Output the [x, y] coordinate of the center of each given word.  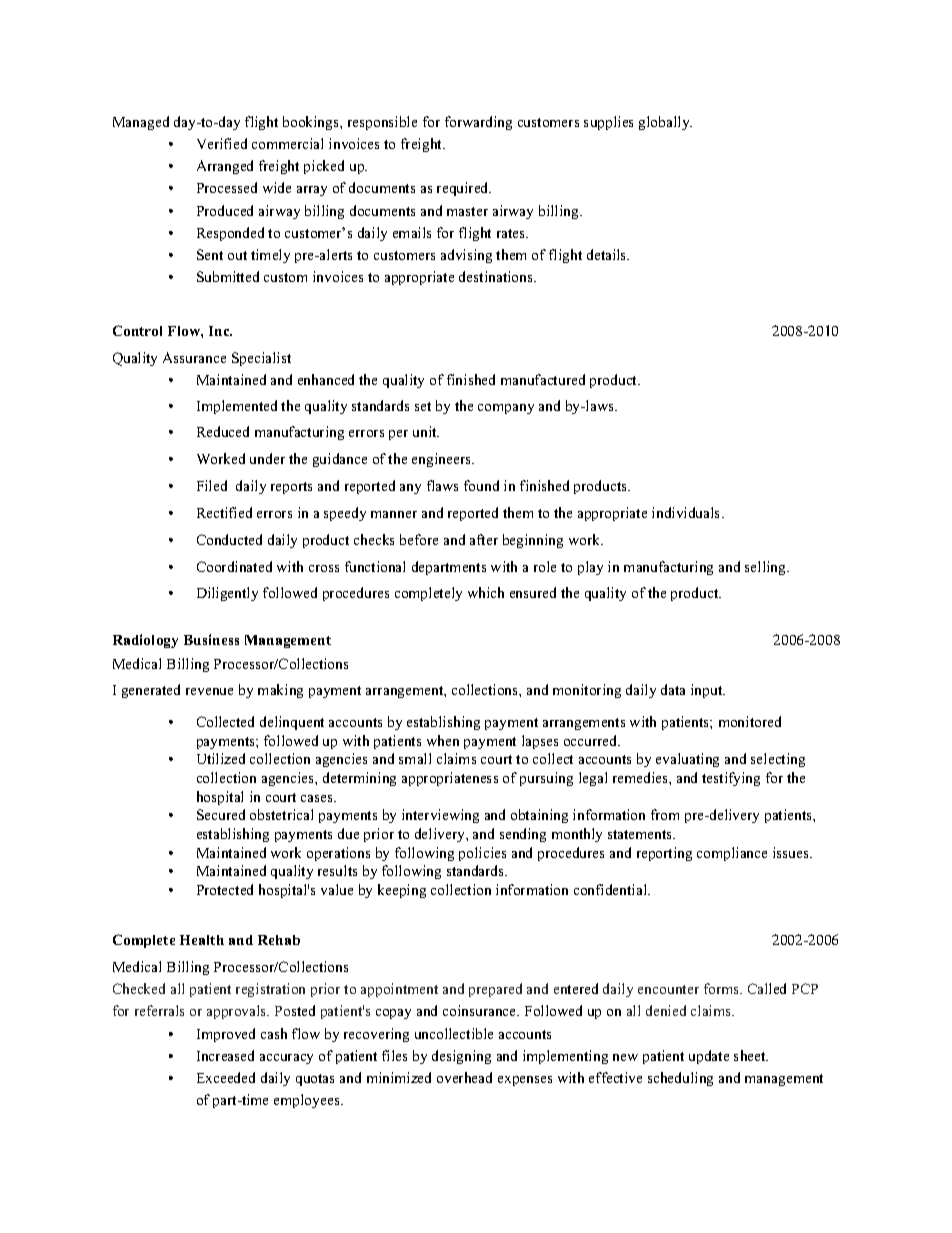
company [506, 409]
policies [482, 854]
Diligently [227, 594]
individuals [687, 512]
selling [766, 568]
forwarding [478, 123]
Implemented [237, 407]
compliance [732, 854]
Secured [221, 814]
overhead [464, 1077]
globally [665, 123]
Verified [222, 143]
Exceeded [226, 1077]
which [486, 592]
